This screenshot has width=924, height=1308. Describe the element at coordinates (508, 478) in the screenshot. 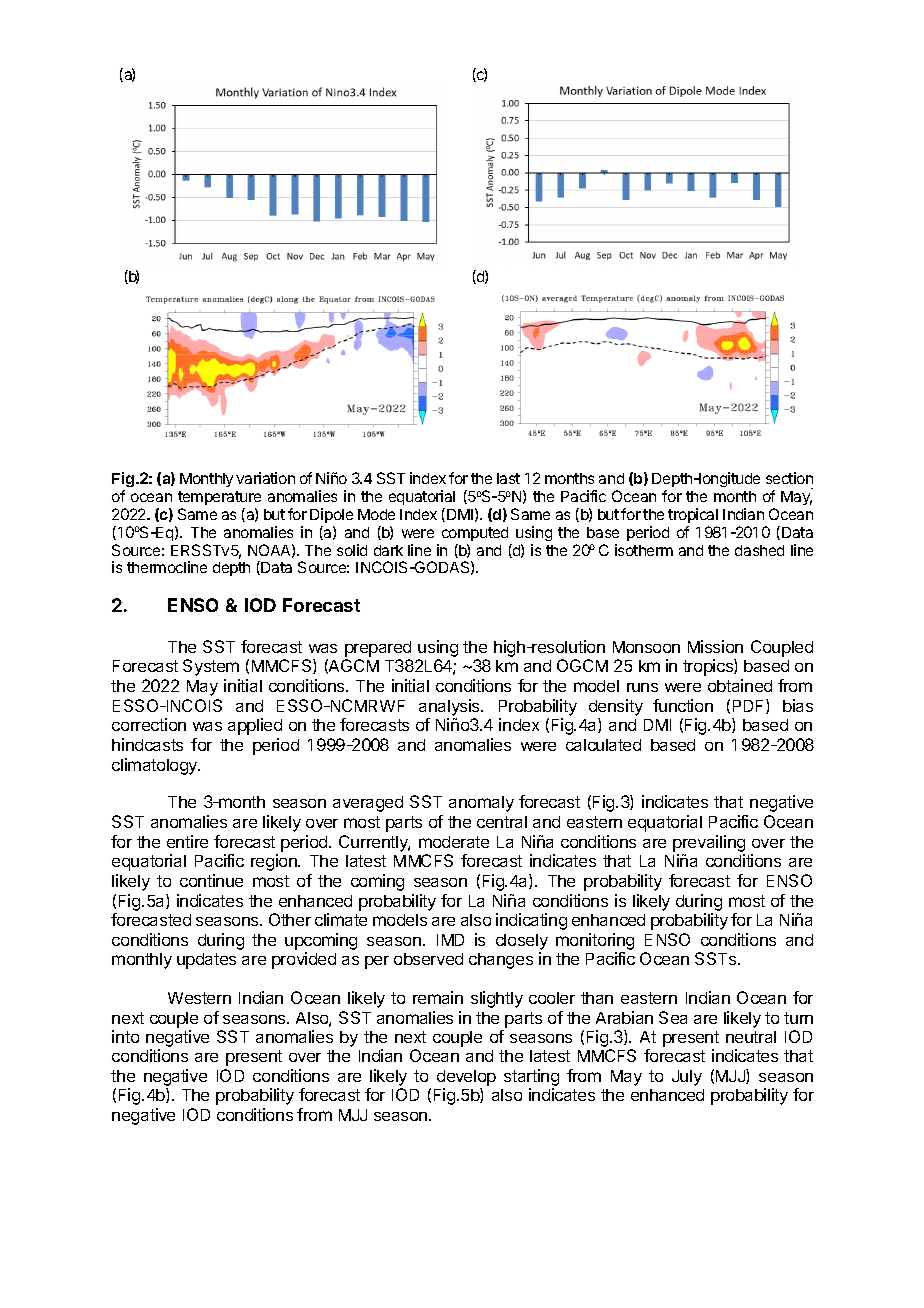

I see `last` at that location.
